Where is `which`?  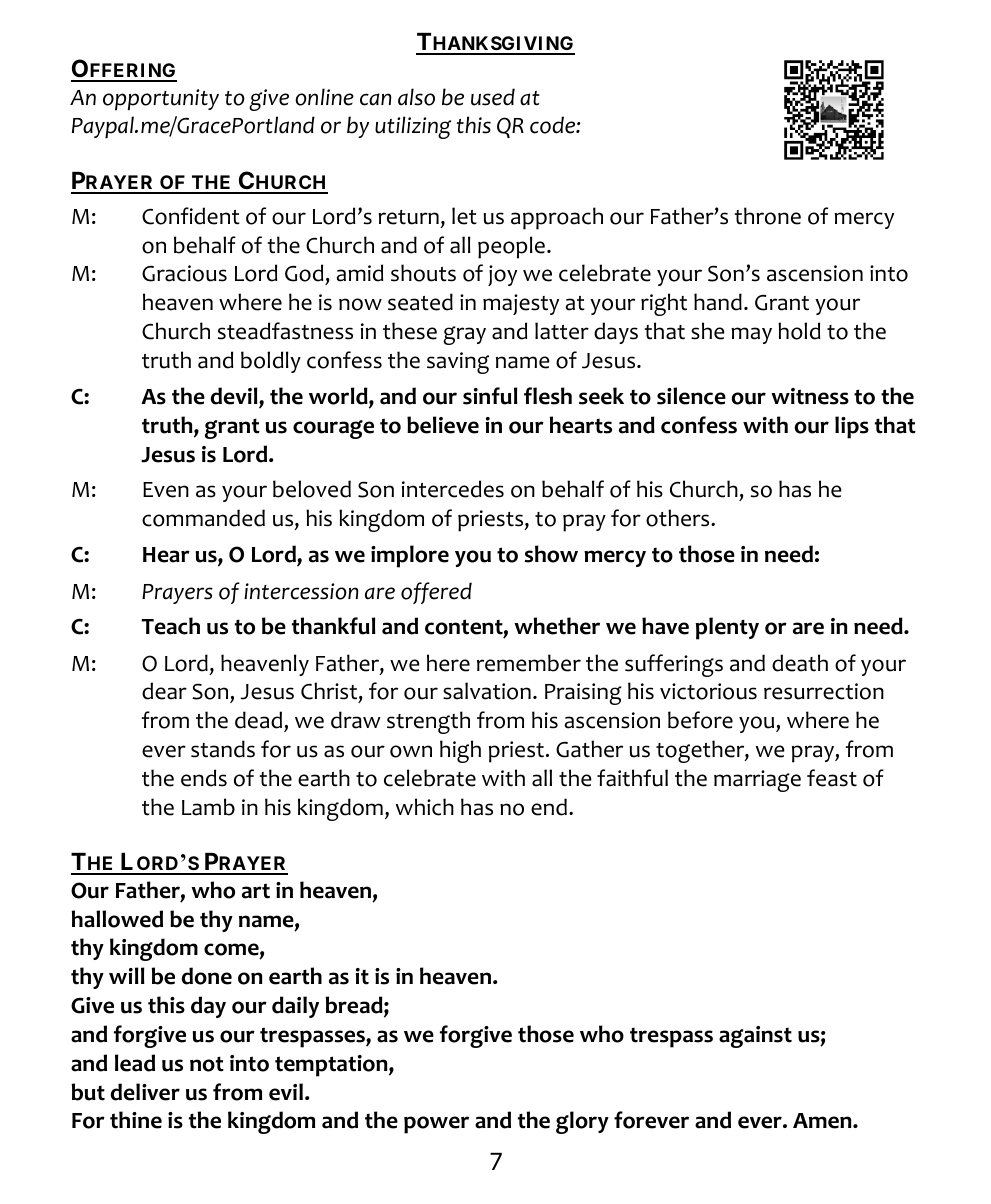 which is located at coordinates (425, 807).
